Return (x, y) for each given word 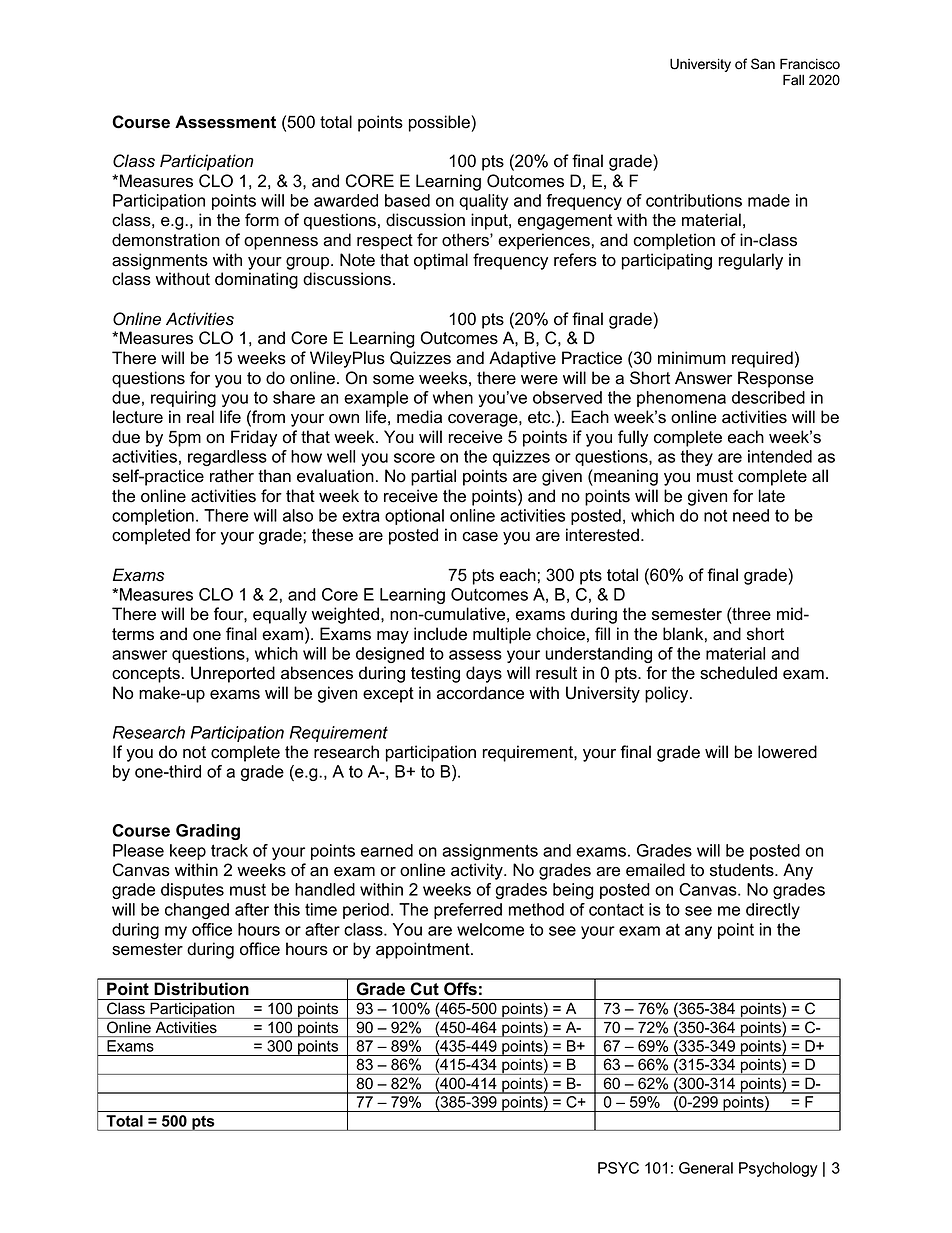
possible (440, 123)
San (763, 64)
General (706, 1168)
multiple (502, 635)
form (262, 220)
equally (280, 615)
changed (197, 911)
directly (773, 911)
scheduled (738, 673)
